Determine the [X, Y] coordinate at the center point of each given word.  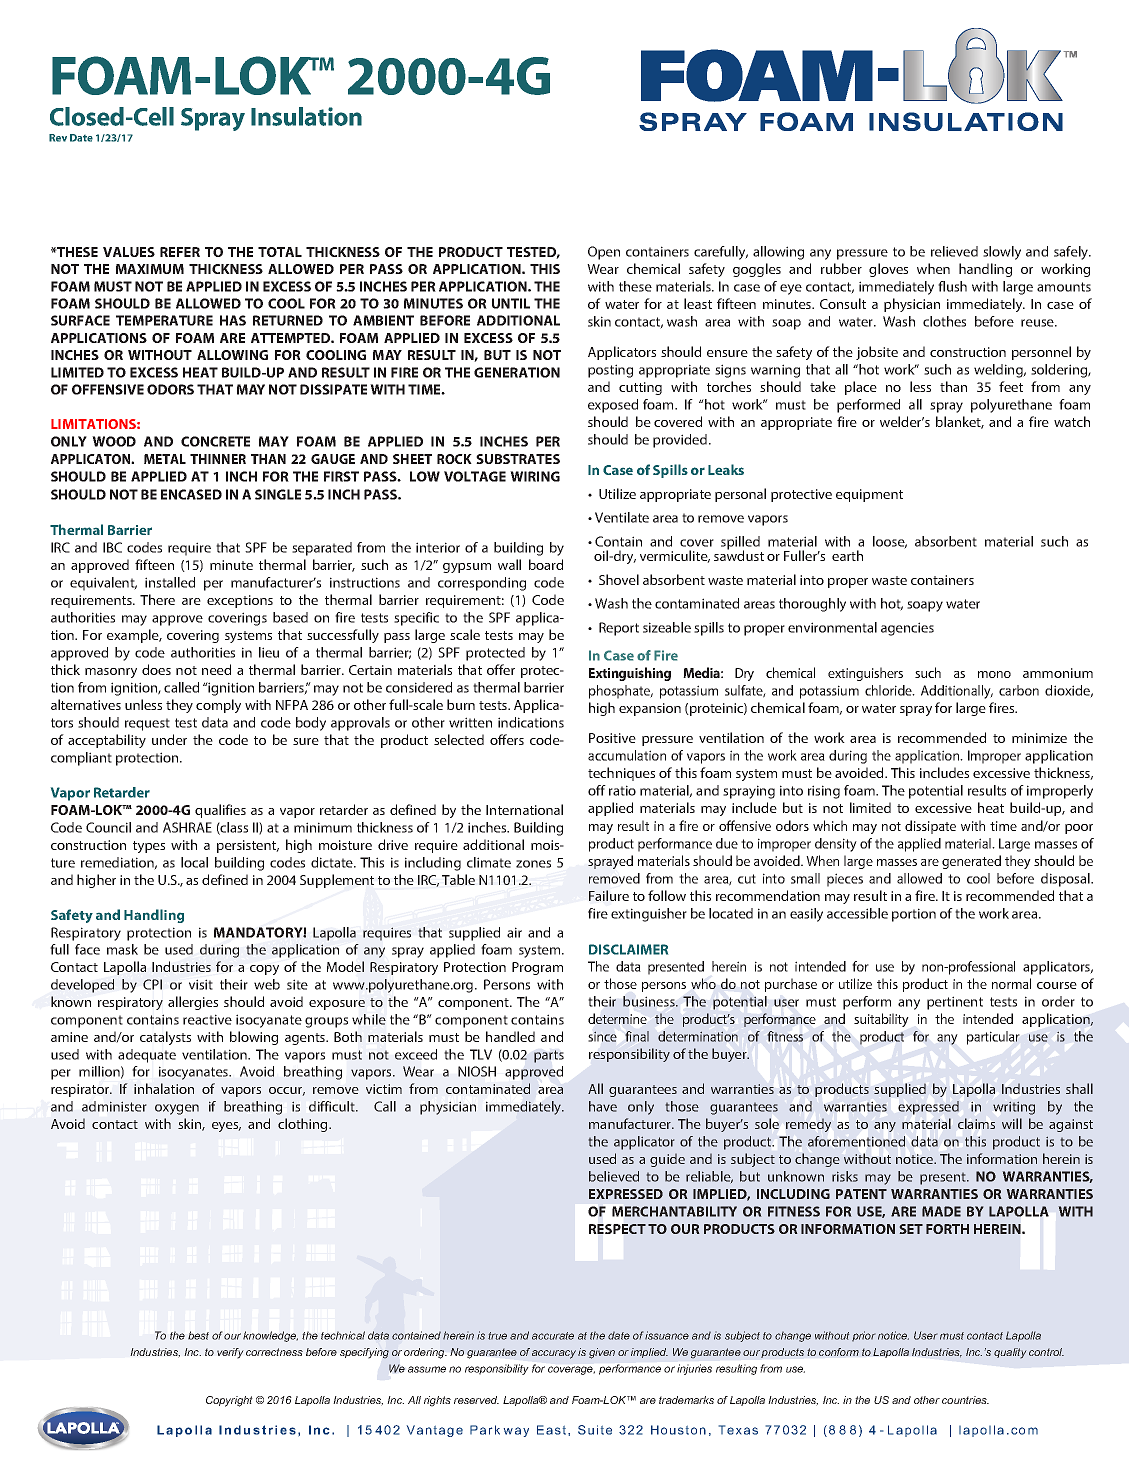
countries [965, 1400]
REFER [180, 252]
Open [604, 253]
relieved [954, 251]
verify [230, 1353]
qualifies [220, 811]
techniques [621, 774]
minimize [1039, 738]
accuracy [554, 1354]
